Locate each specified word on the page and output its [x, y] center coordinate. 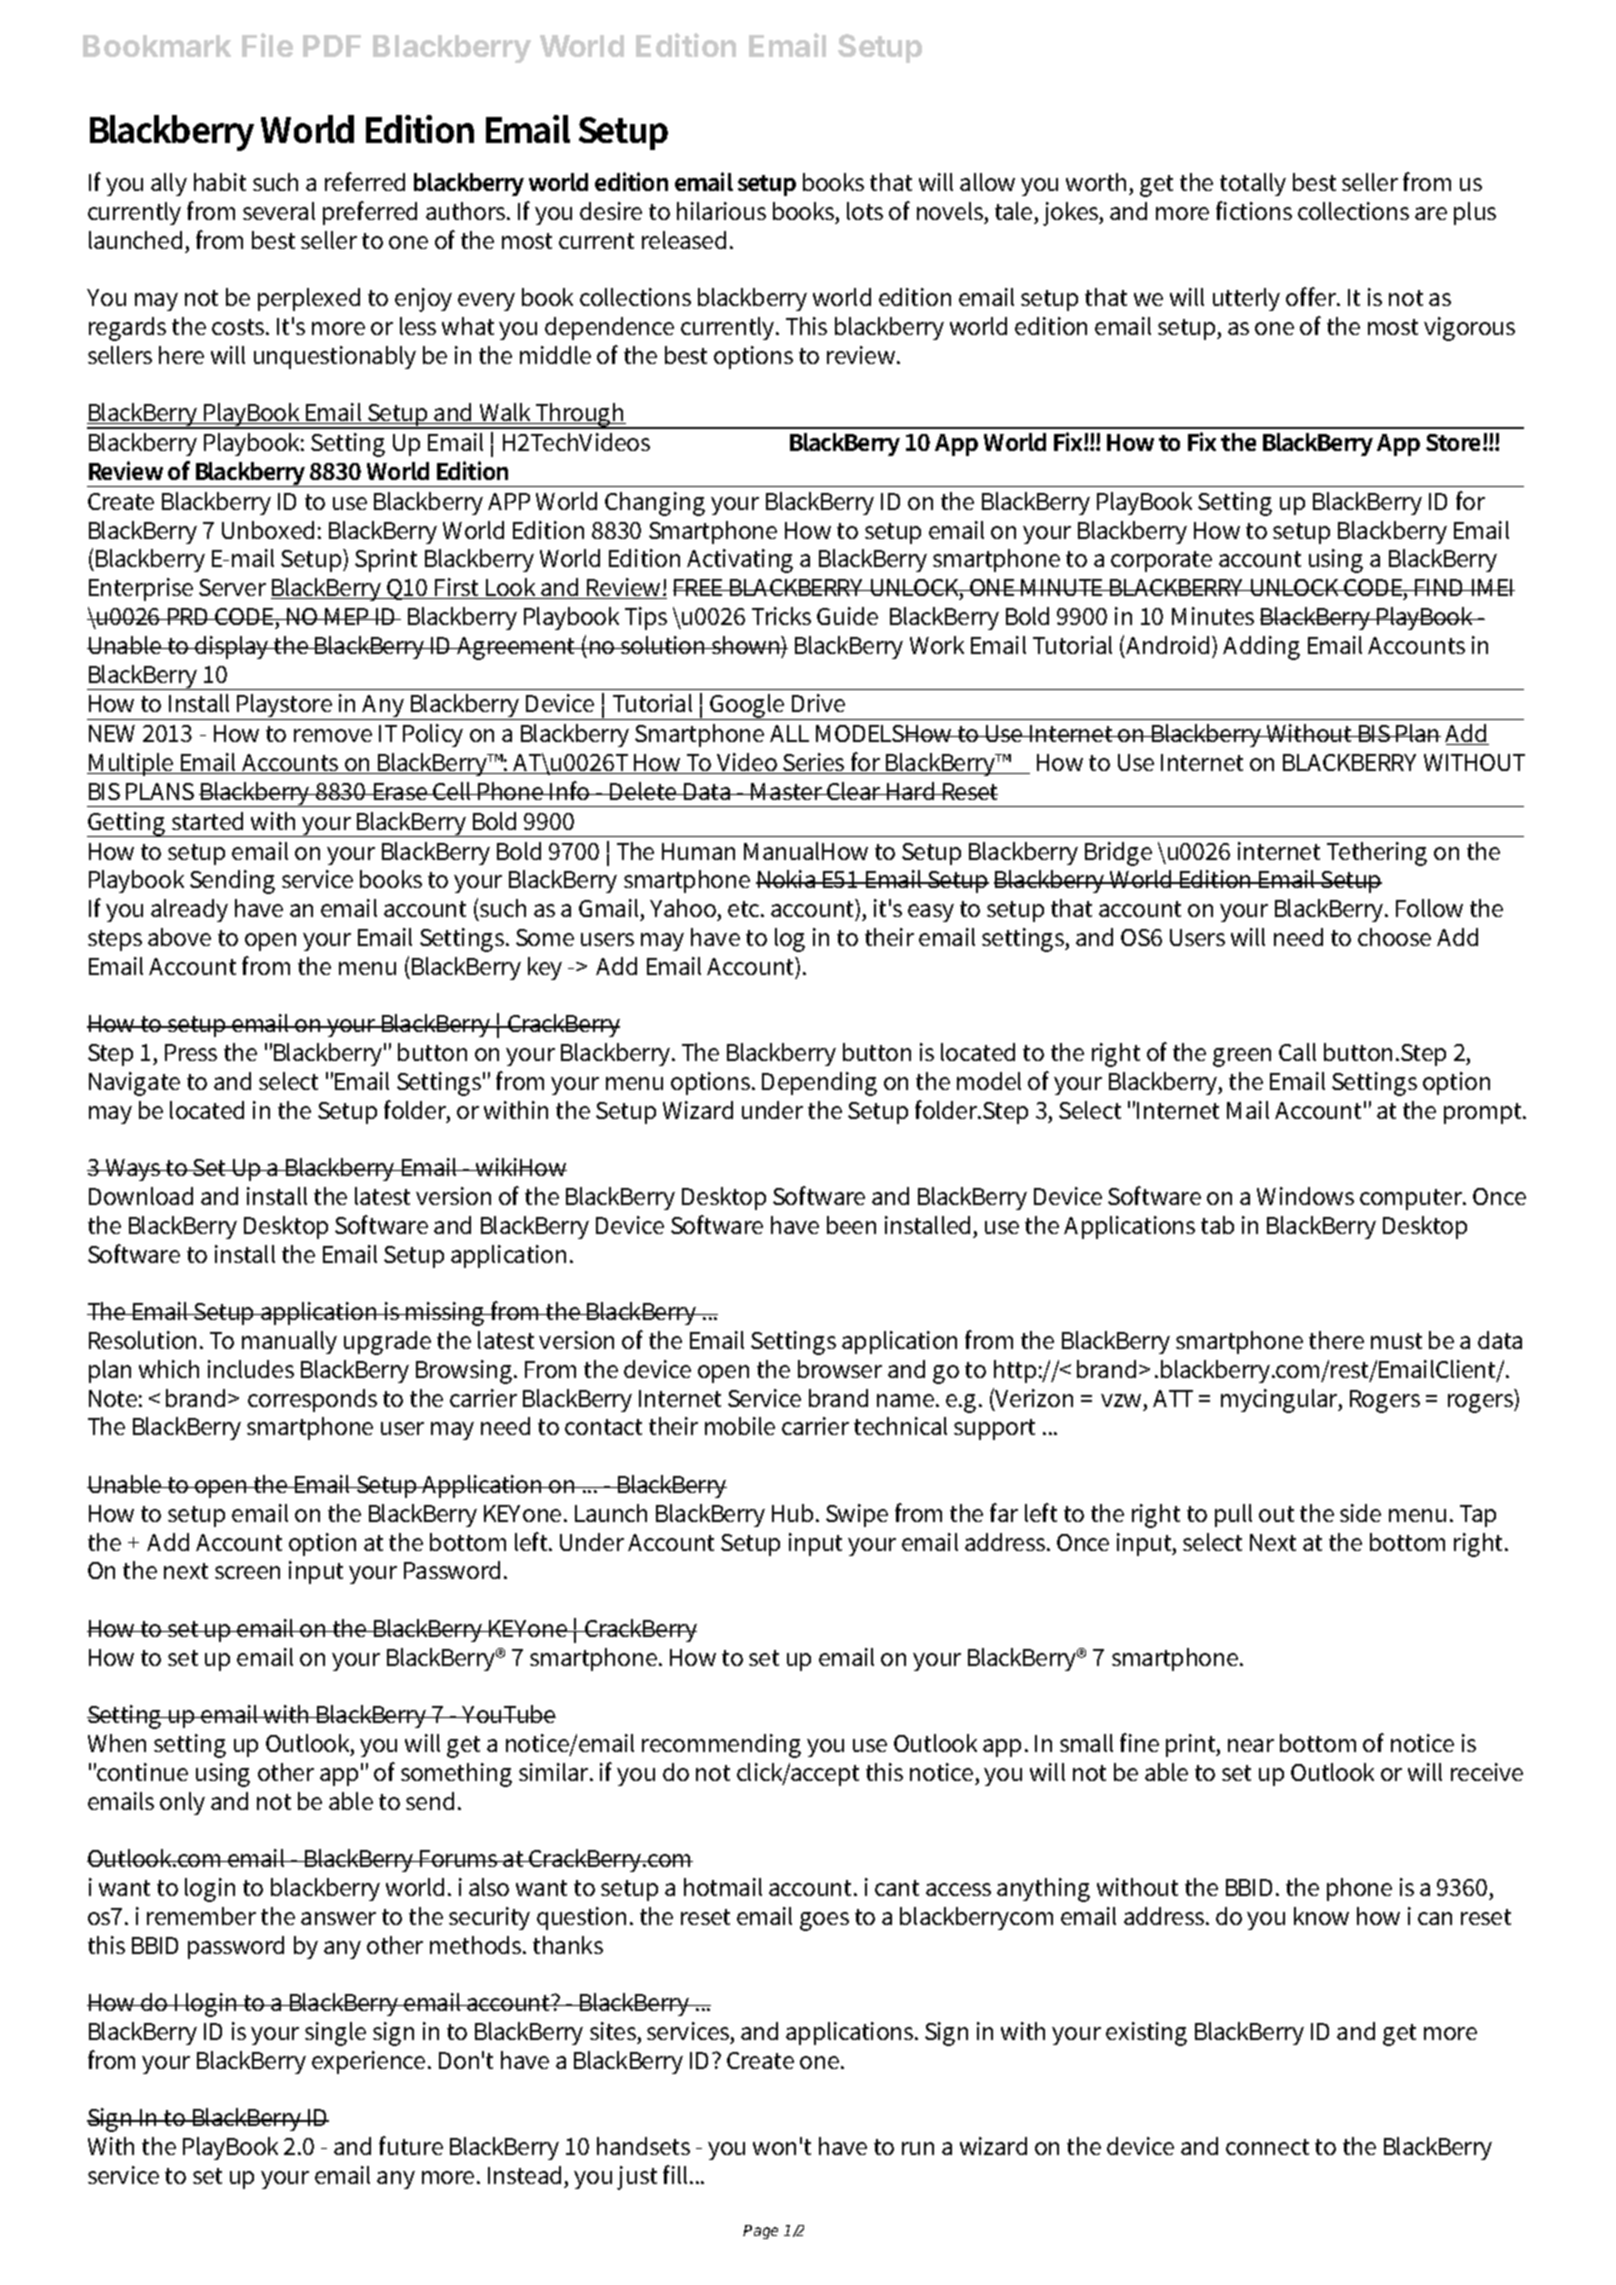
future [411, 2145]
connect [1267, 2147]
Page [760, 2232]
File [267, 45]
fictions [1254, 210]
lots [865, 211]
